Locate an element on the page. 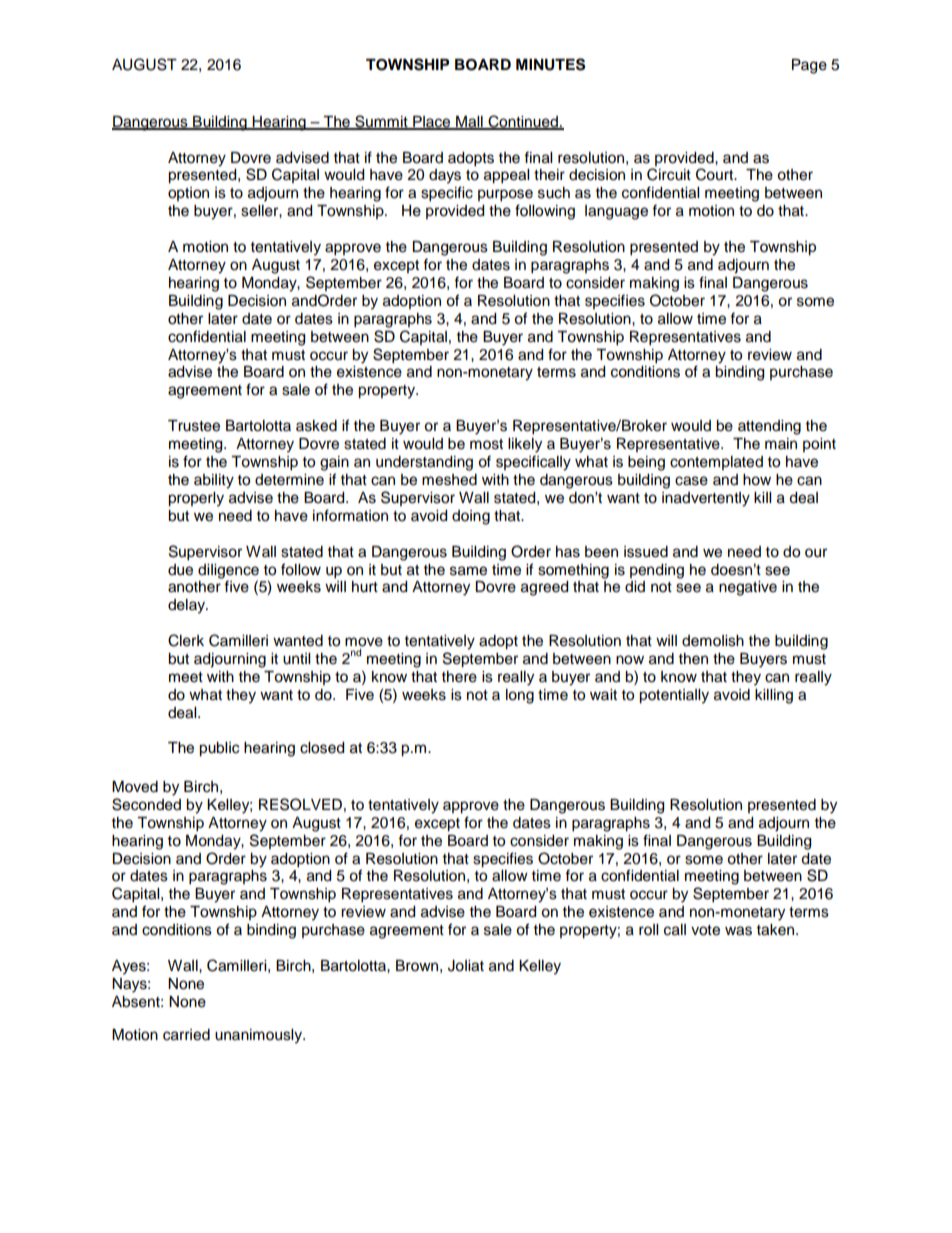  unanimously is located at coordinates (259, 1036).
